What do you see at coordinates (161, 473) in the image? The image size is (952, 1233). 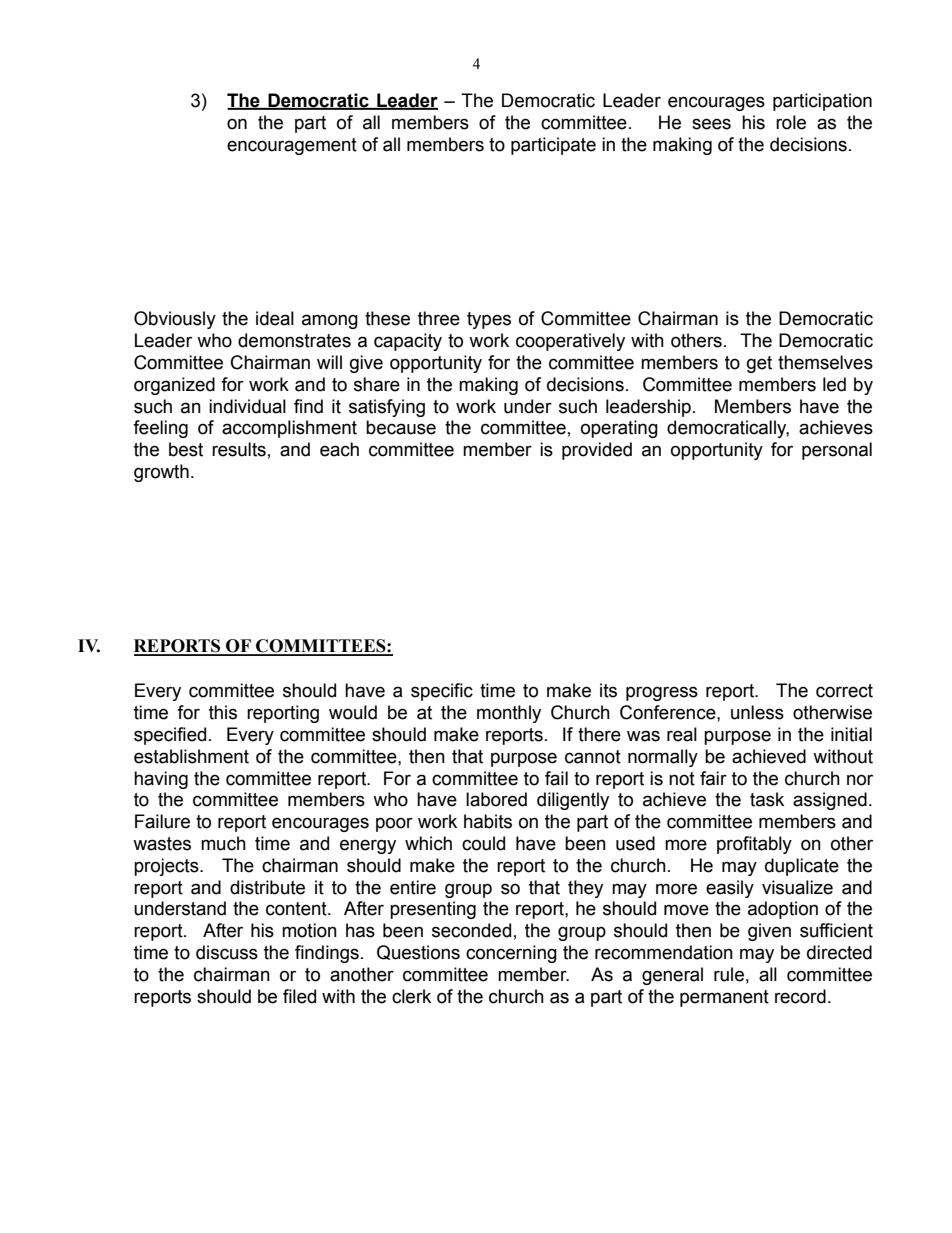 I see `growth` at bounding box center [161, 473].
